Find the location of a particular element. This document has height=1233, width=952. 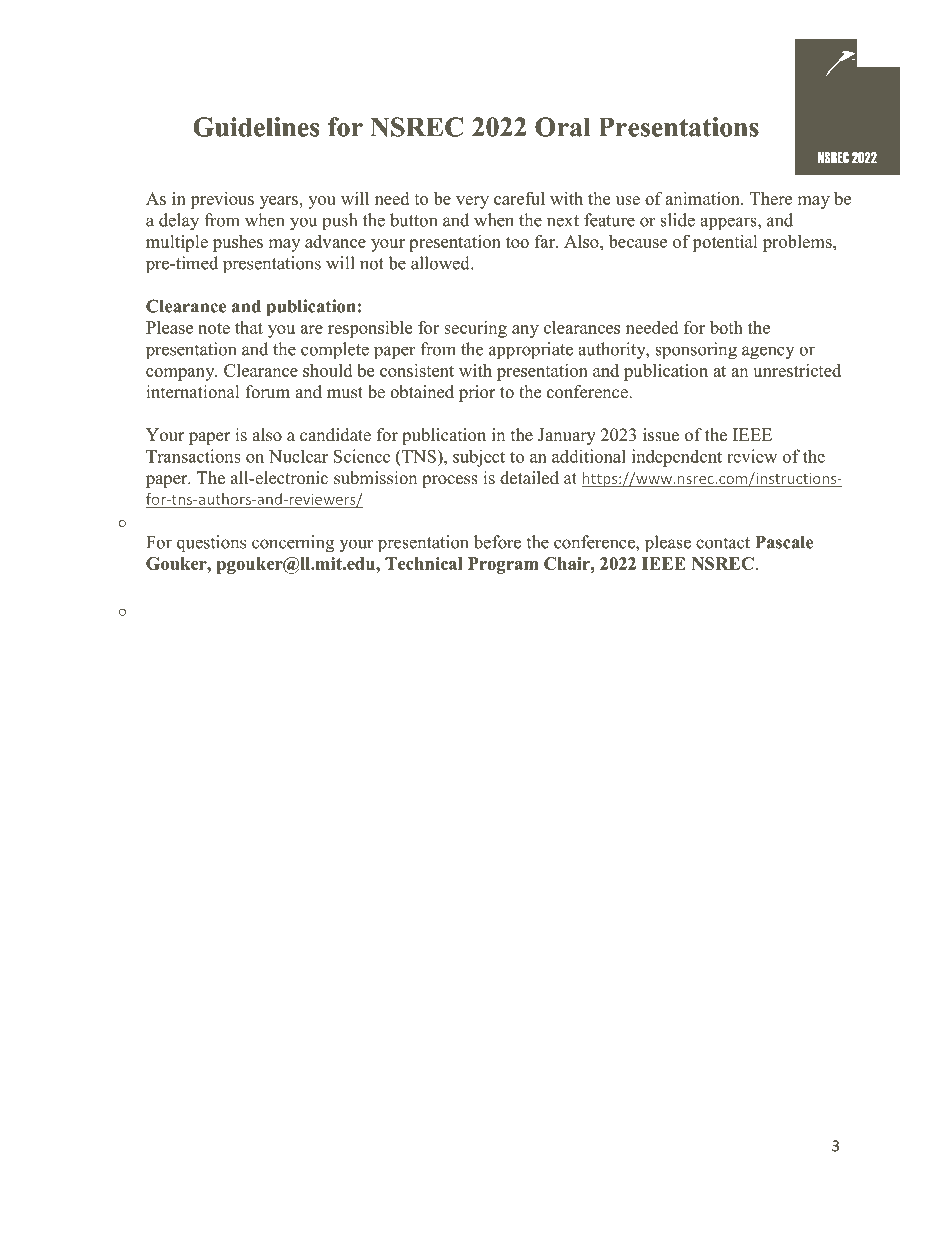

sponsoring is located at coordinates (696, 351).
